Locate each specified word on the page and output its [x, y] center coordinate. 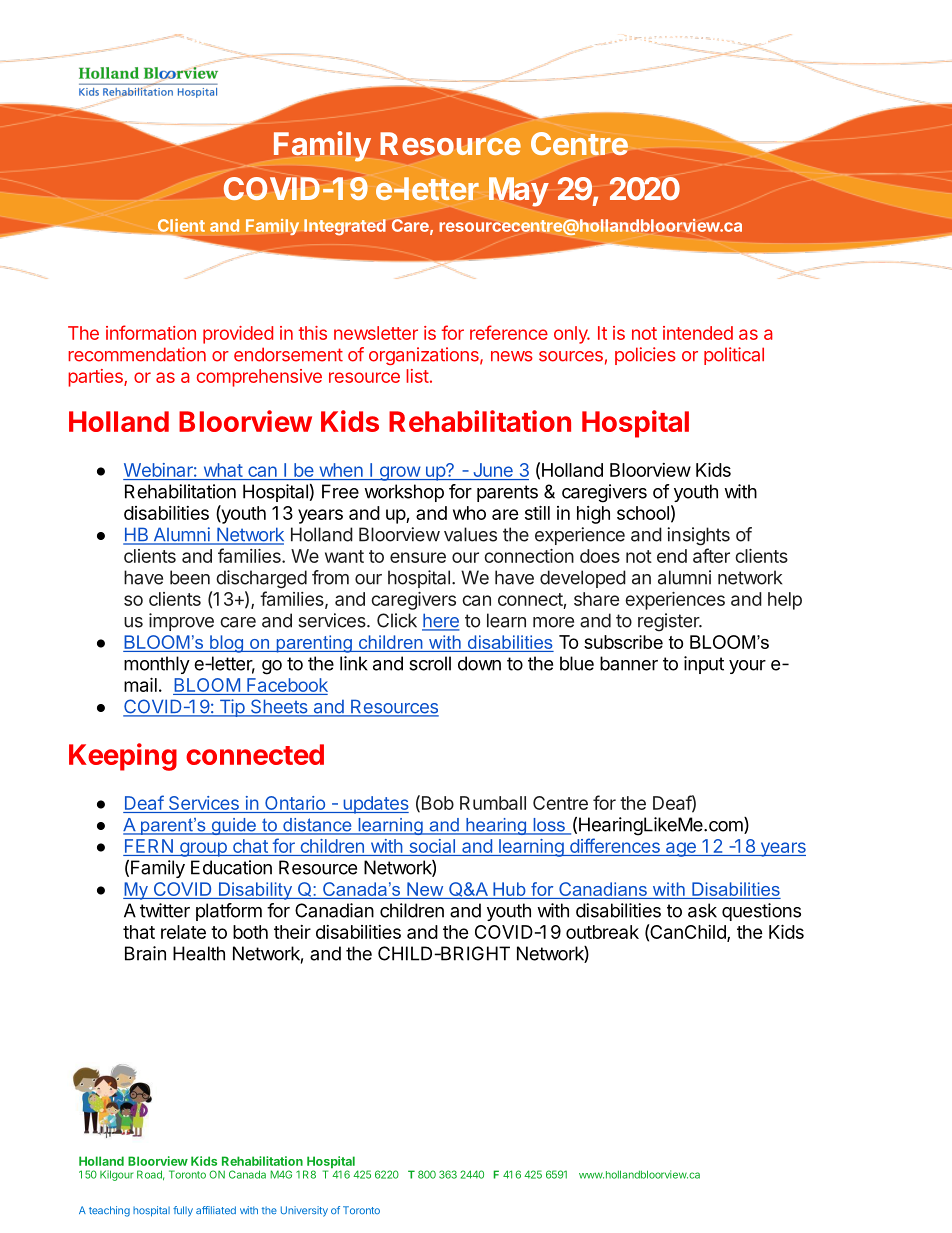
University [304, 1211]
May [519, 191]
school [643, 513]
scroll [430, 663]
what [222, 471]
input [704, 665]
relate [183, 932]
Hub [509, 889]
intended [698, 333]
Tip [231, 708]
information [151, 332]
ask [702, 910]
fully [183, 1211]
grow [399, 473]
